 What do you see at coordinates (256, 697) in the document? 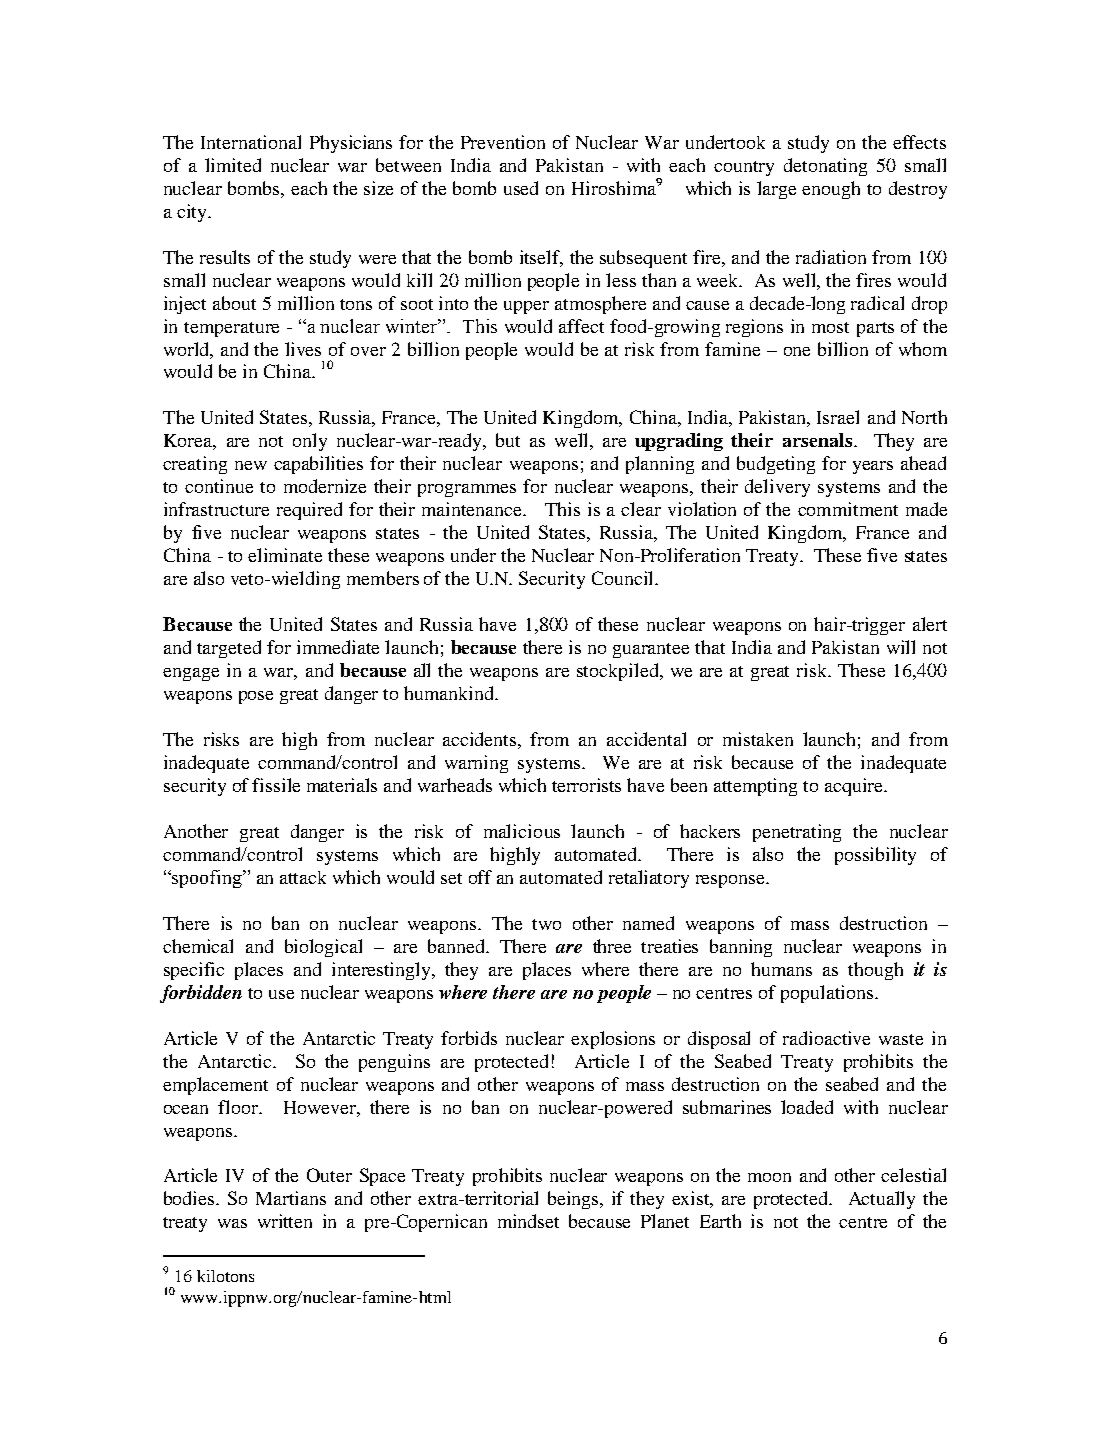
I see `pose` at bounding box center [256, 697].
